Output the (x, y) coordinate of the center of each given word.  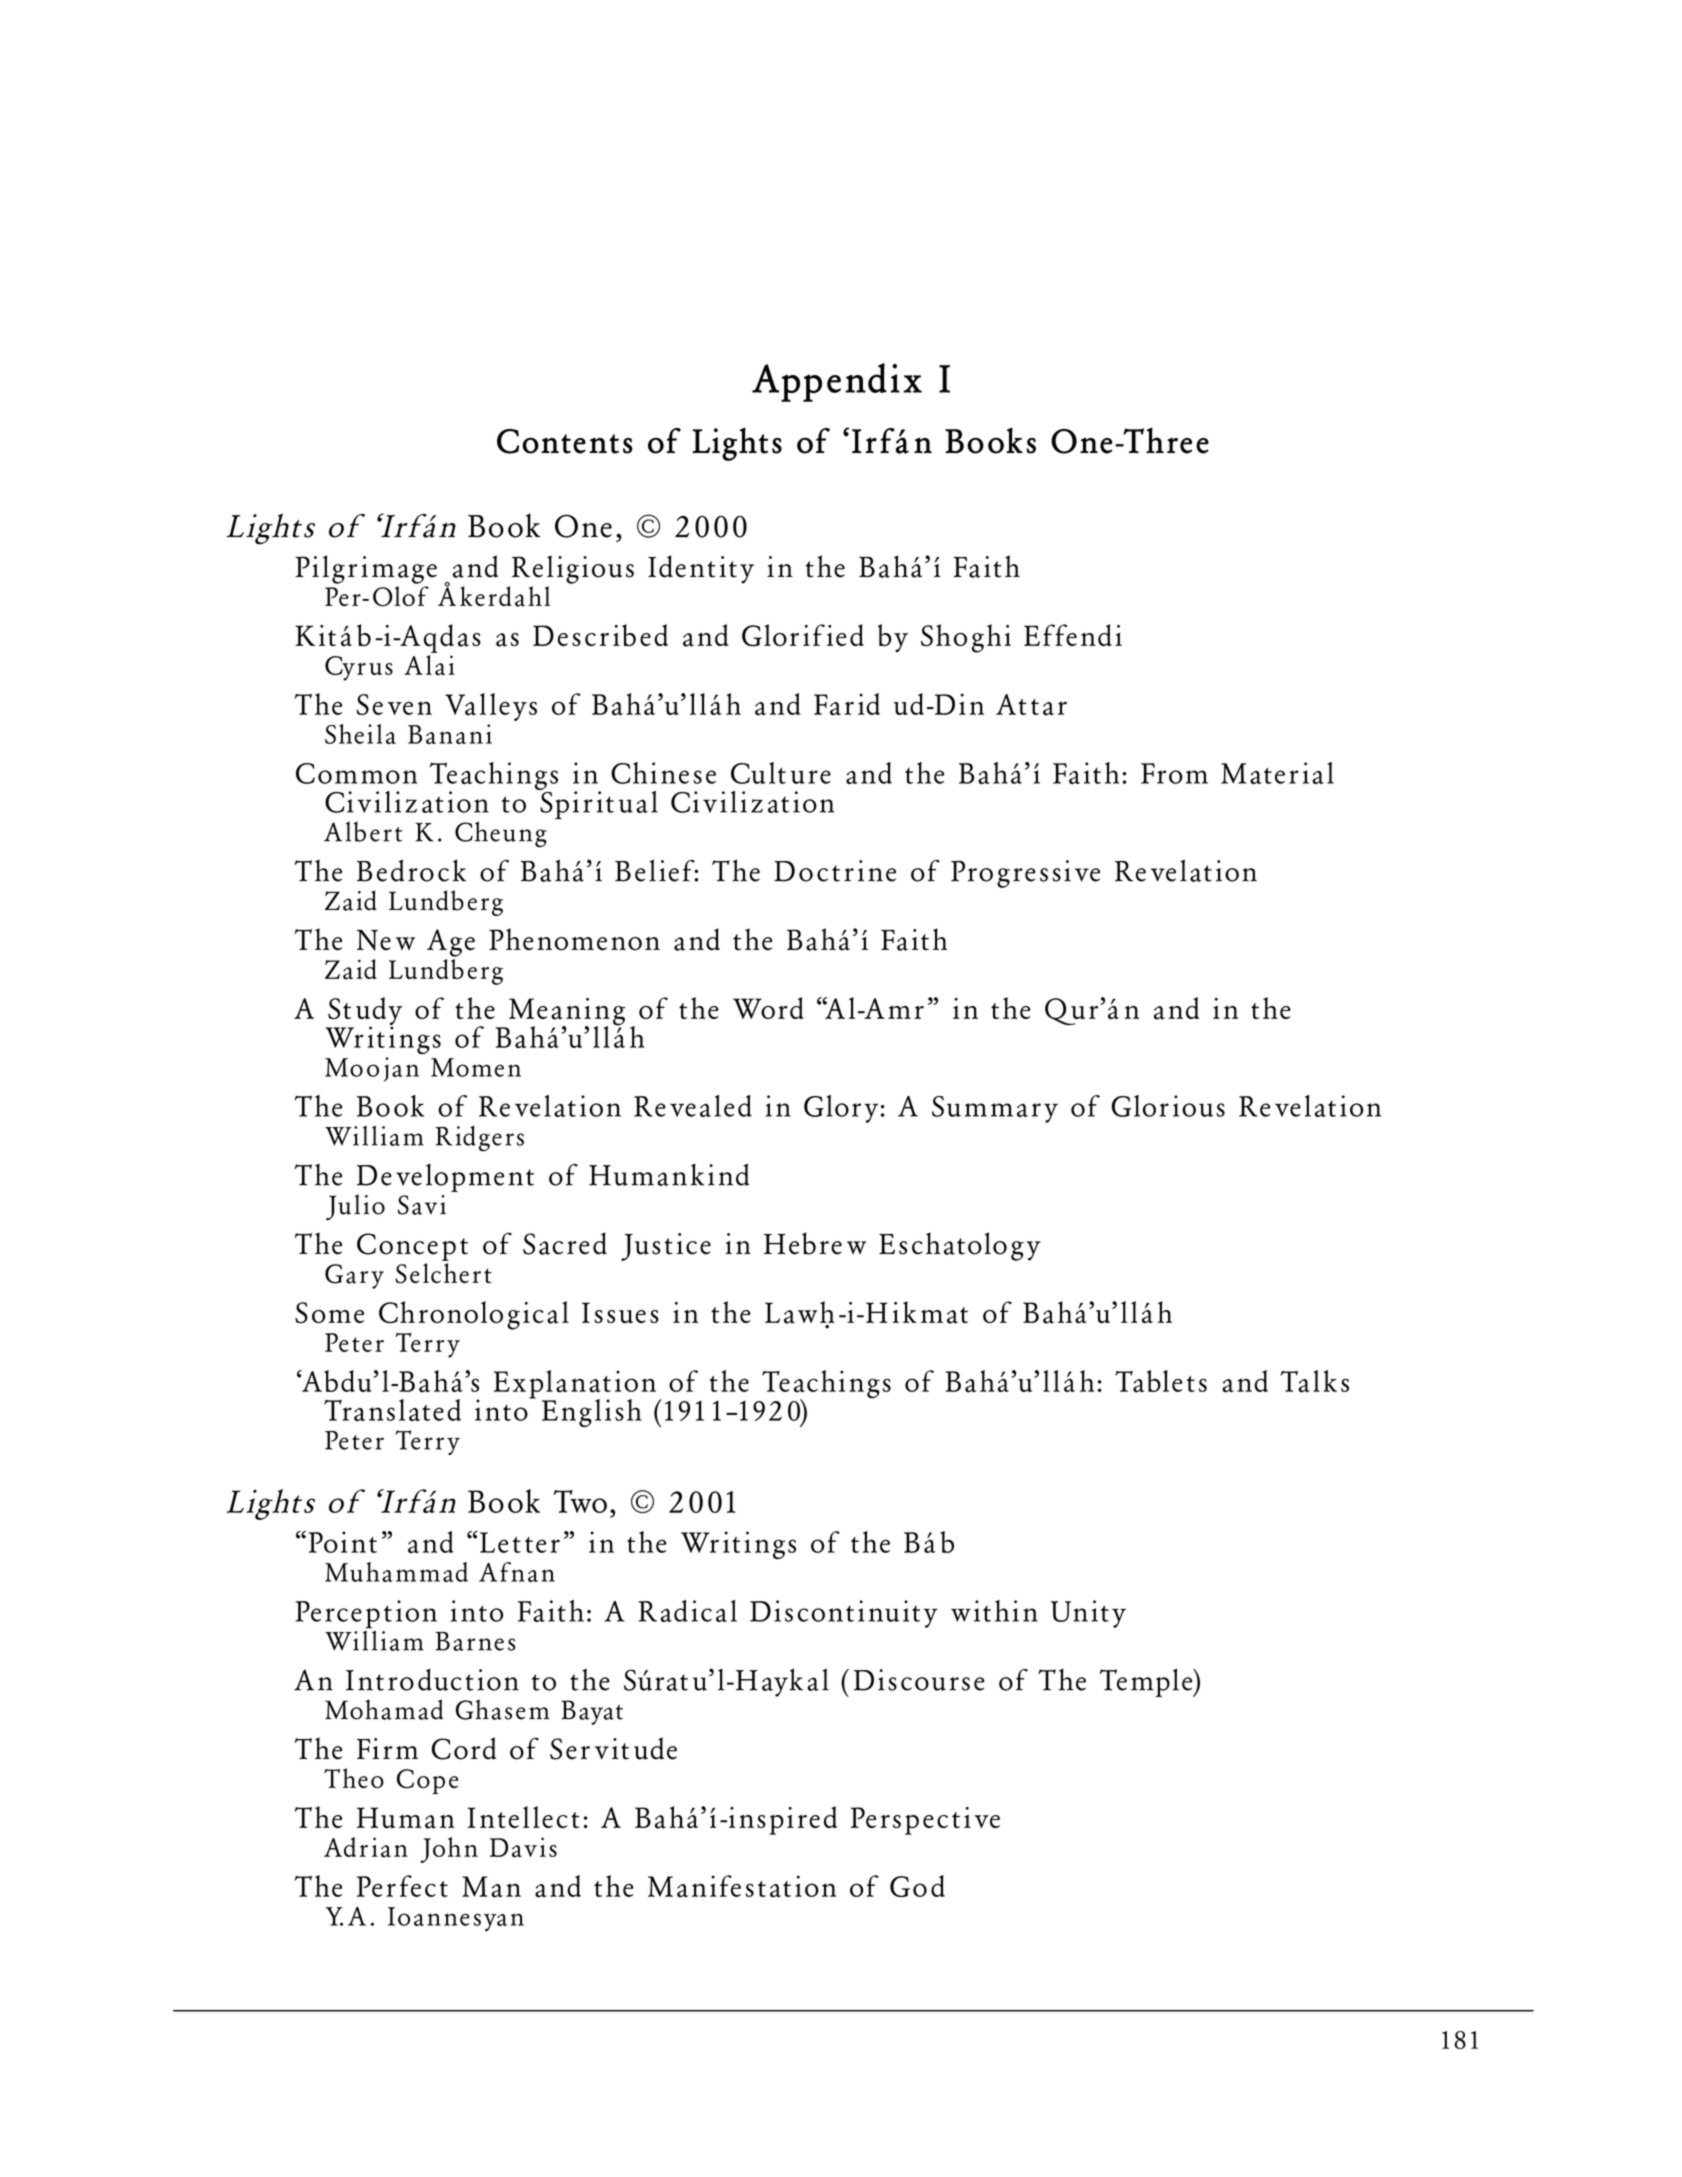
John (449, 1850)
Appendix (837, 382)
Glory (841, 1109)
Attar (1031, 705)
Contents (565, 441)
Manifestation (742, 1886)
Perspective (925, 1821)
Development (445, 1179)
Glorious (1168, 1106)
